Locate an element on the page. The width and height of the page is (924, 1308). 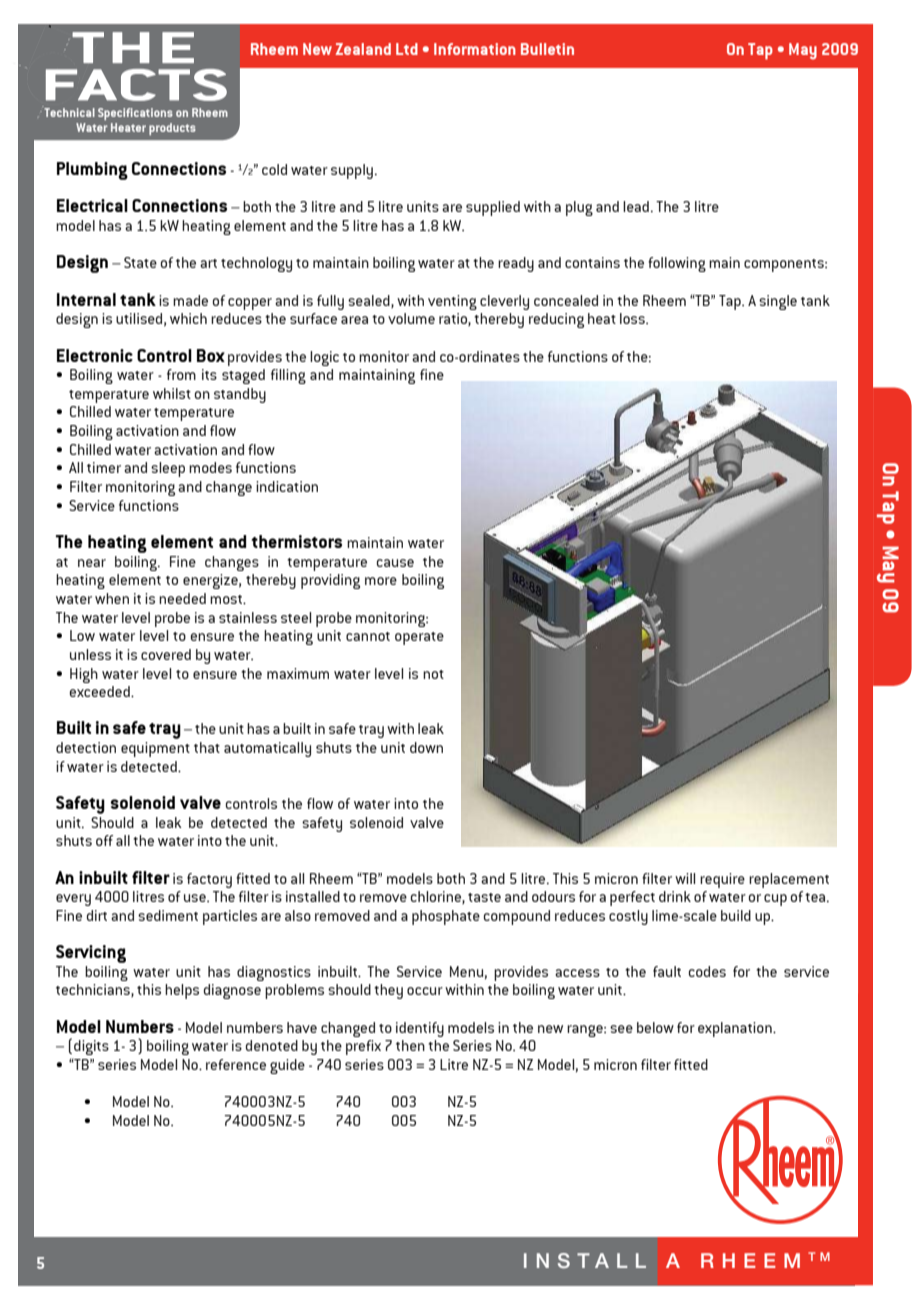
equipment is located at coordinates (155, 749).
